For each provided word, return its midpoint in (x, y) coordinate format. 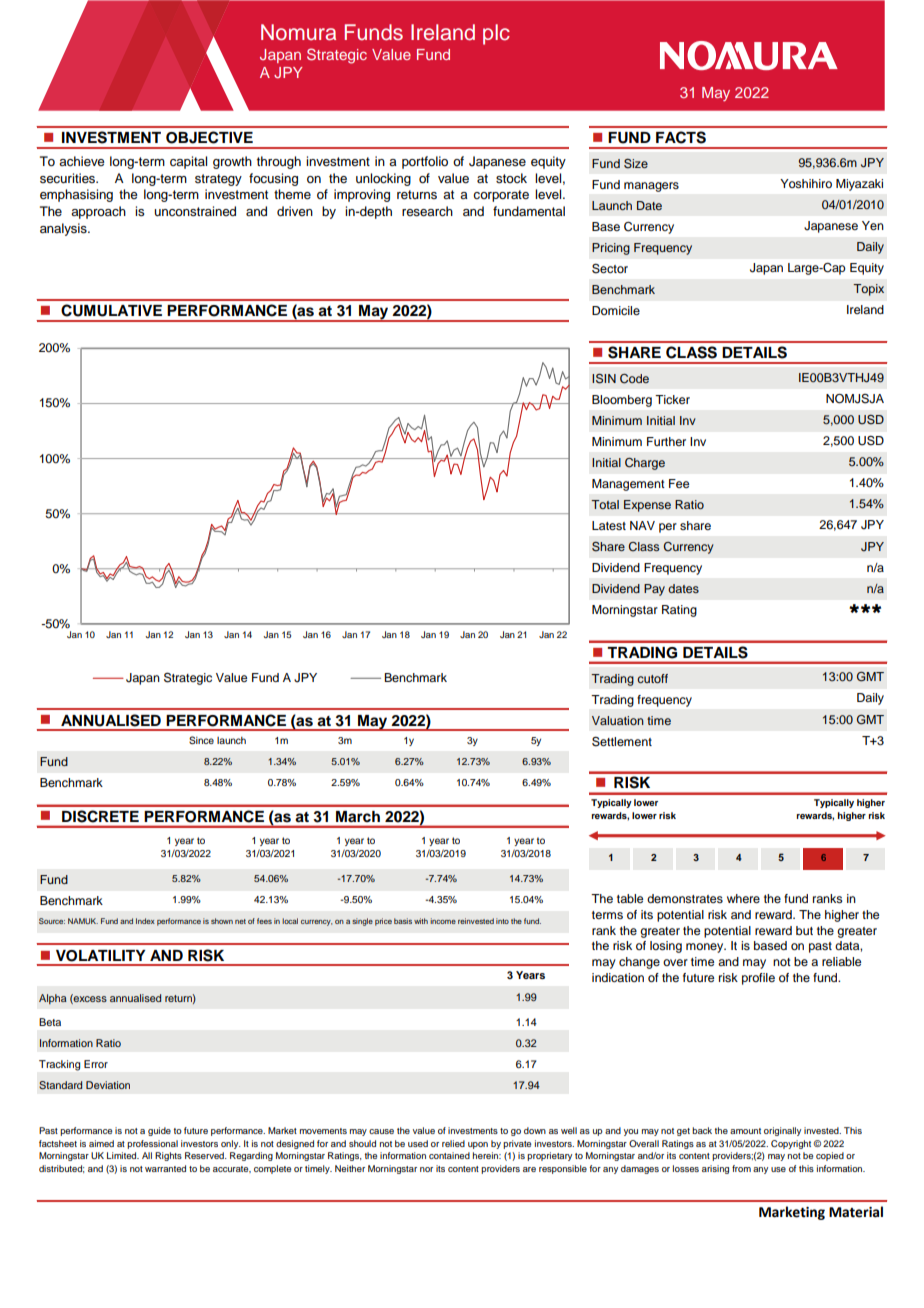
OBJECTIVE (209, 137)
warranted (165, 1168)
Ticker (672, 399)
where (743, 898)
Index (145, 921)
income (443, 921)
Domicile (616, 310)
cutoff (652, 678)
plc (496, 34)
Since (201, 740)
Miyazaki (859, 185)
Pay (654, 590)
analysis (64, 229)
